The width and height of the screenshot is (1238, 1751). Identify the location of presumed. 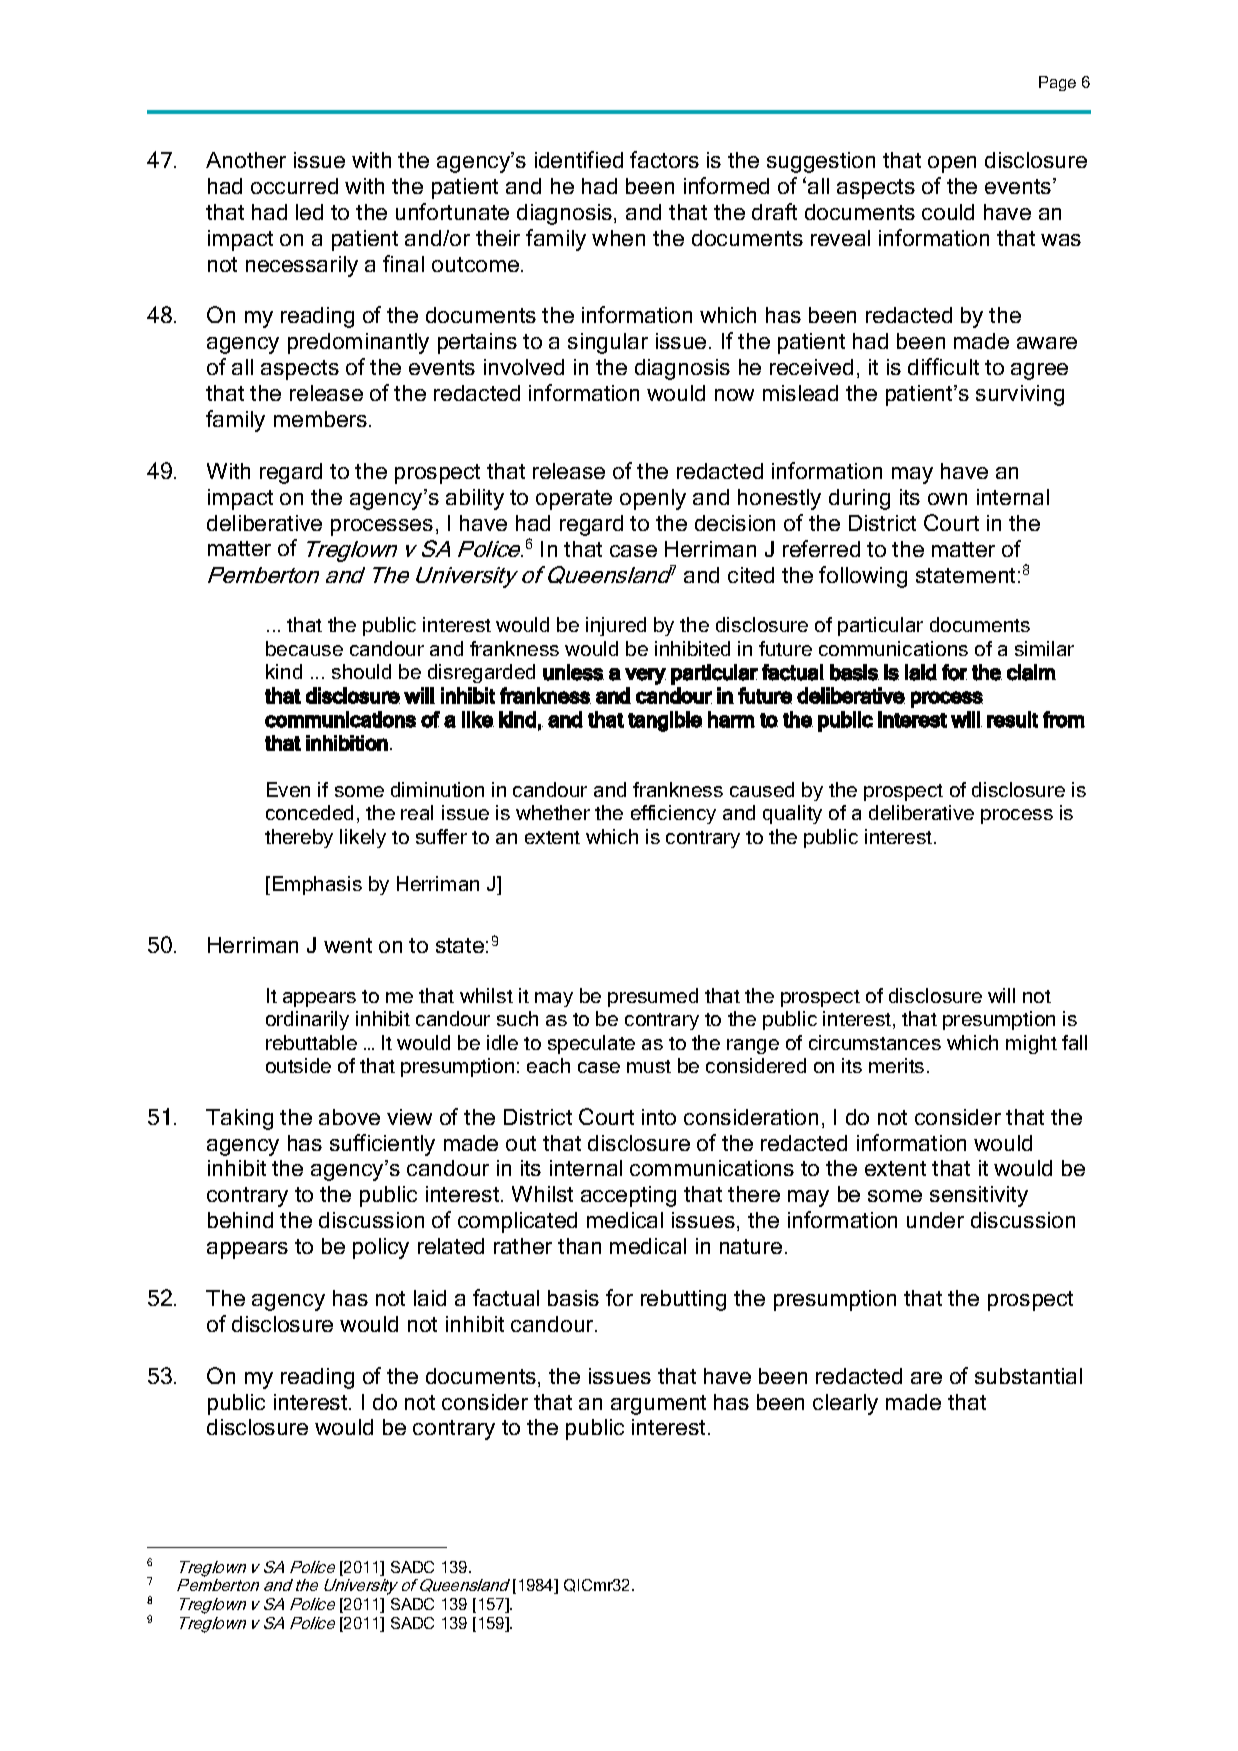
(653, 997).
